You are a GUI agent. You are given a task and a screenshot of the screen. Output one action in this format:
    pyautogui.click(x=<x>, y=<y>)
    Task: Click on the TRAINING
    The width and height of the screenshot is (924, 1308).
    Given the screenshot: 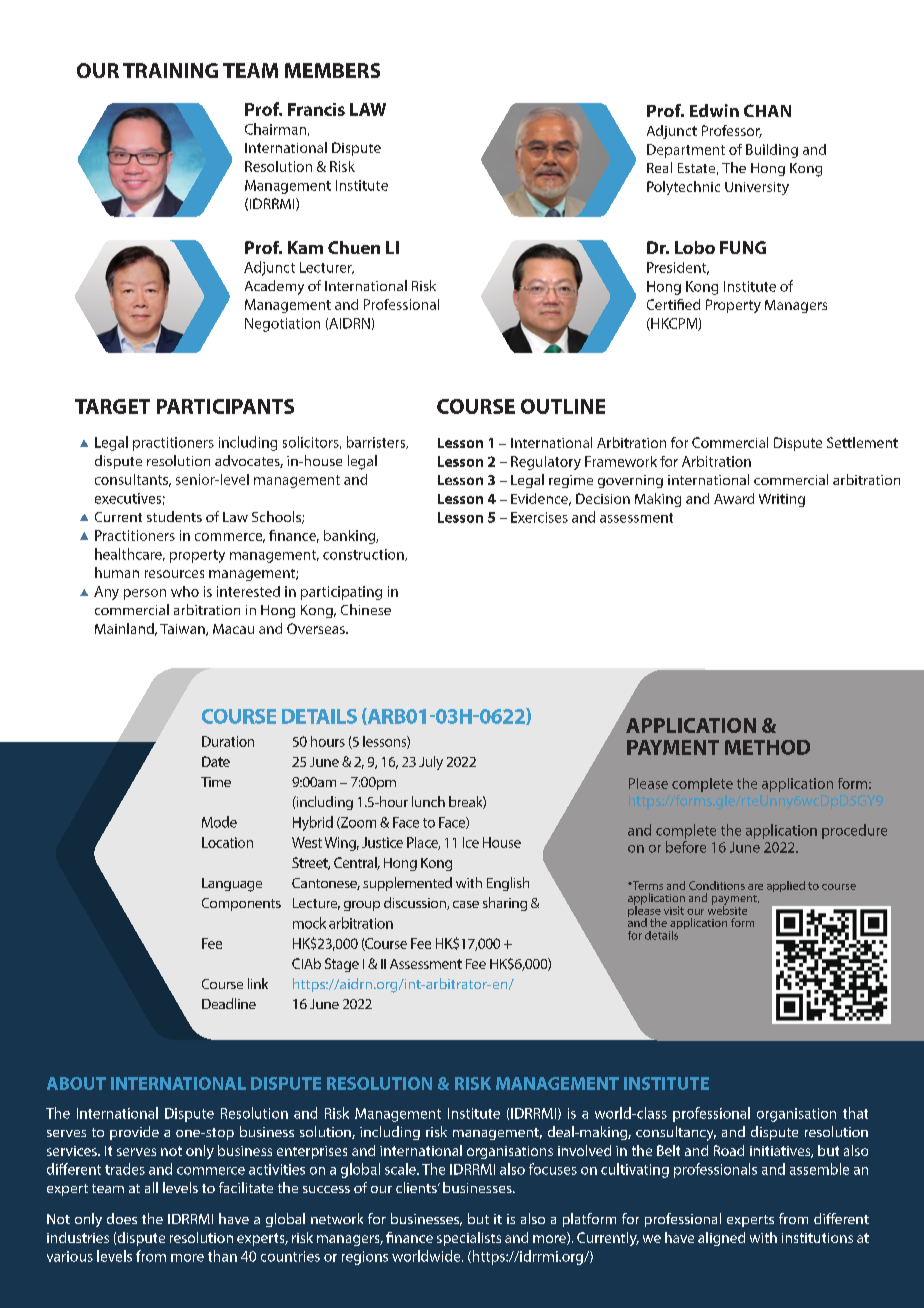 What is the action you would take?
    pyautogui.click(x=170, y=70)
